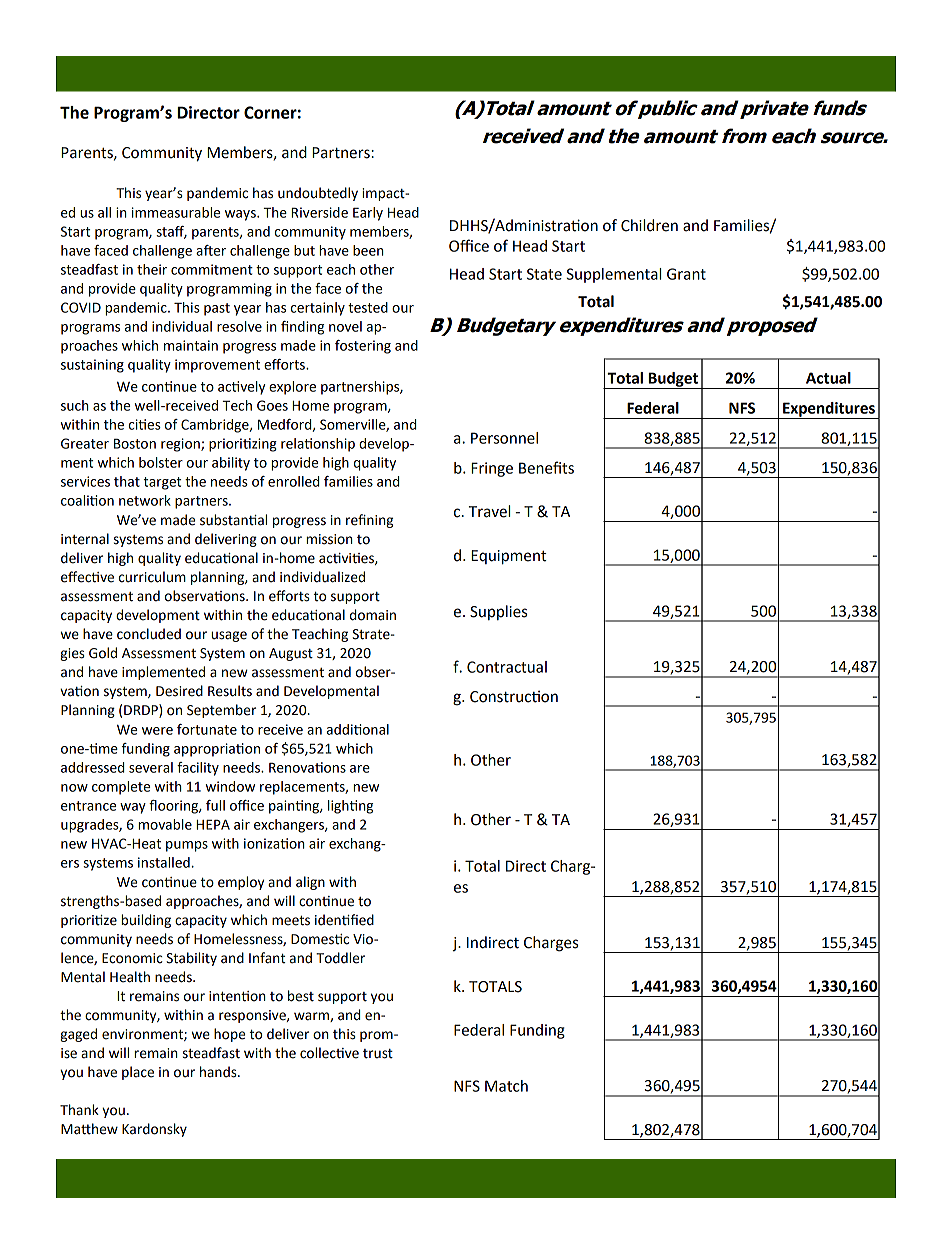  What do you see at coordinates (649, 225) in the screenshot?
I see `Children` at bounding box center [649, 225].
